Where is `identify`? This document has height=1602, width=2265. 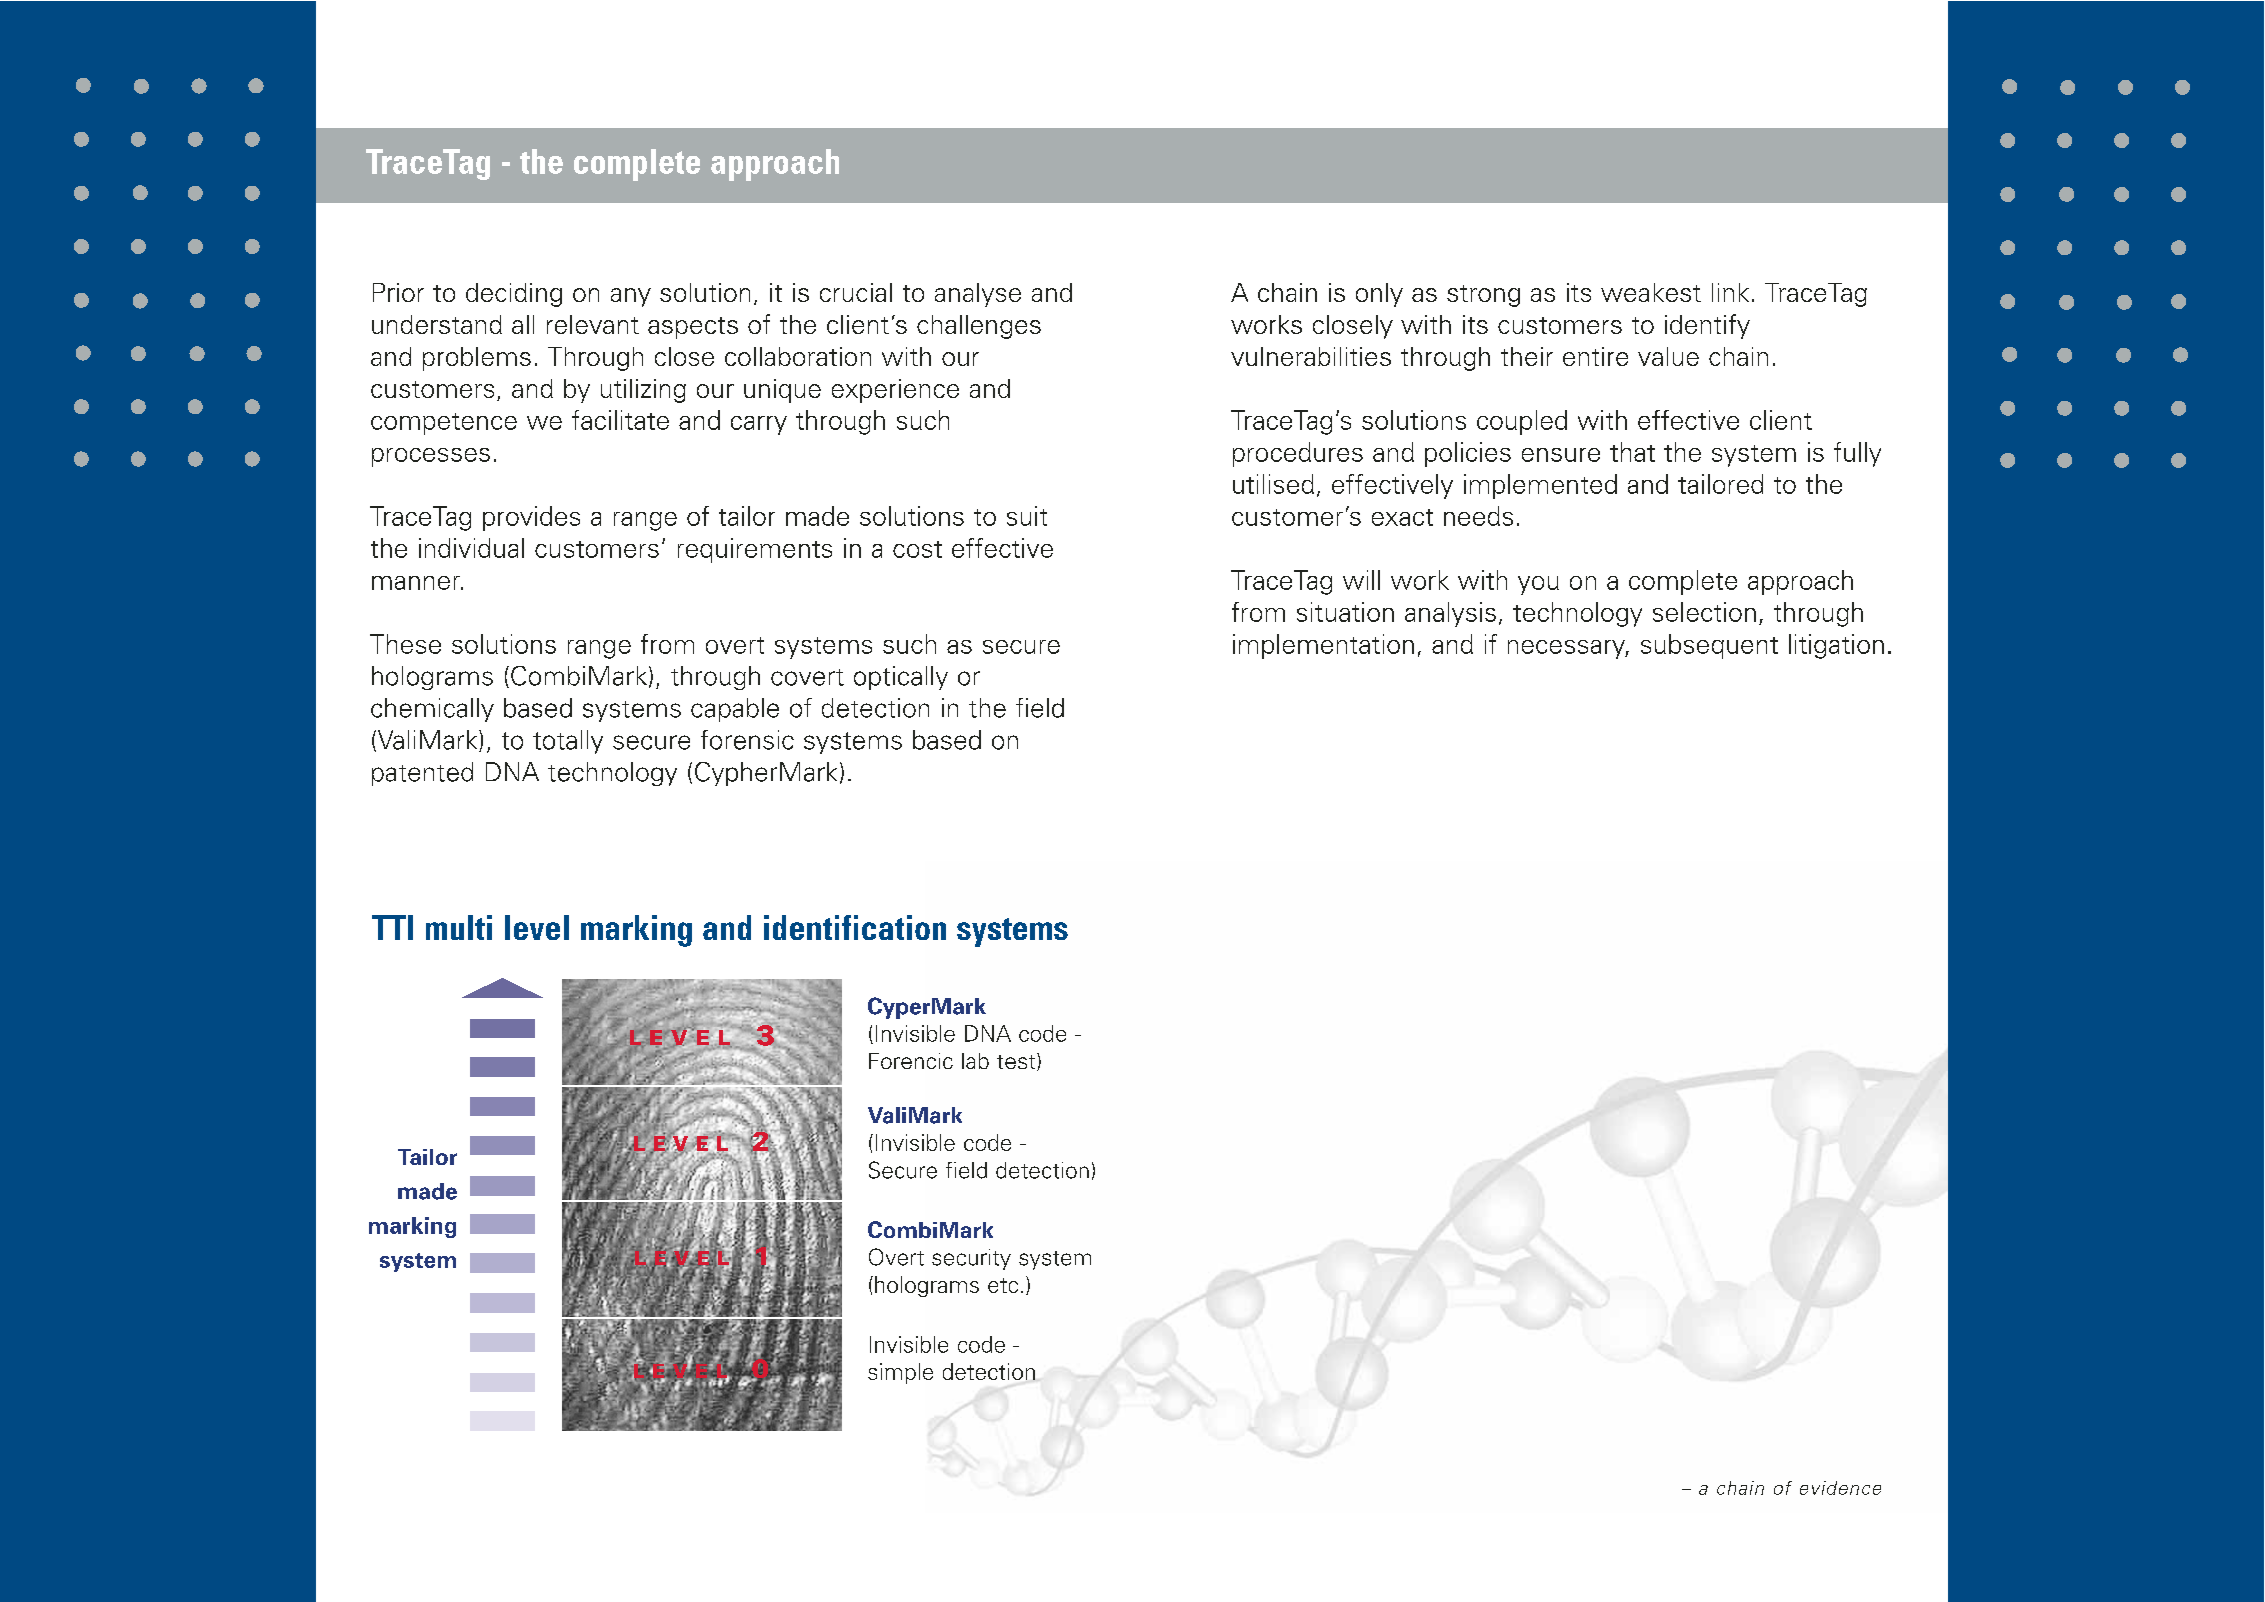
identify is located at coordinates (1707, 326).
